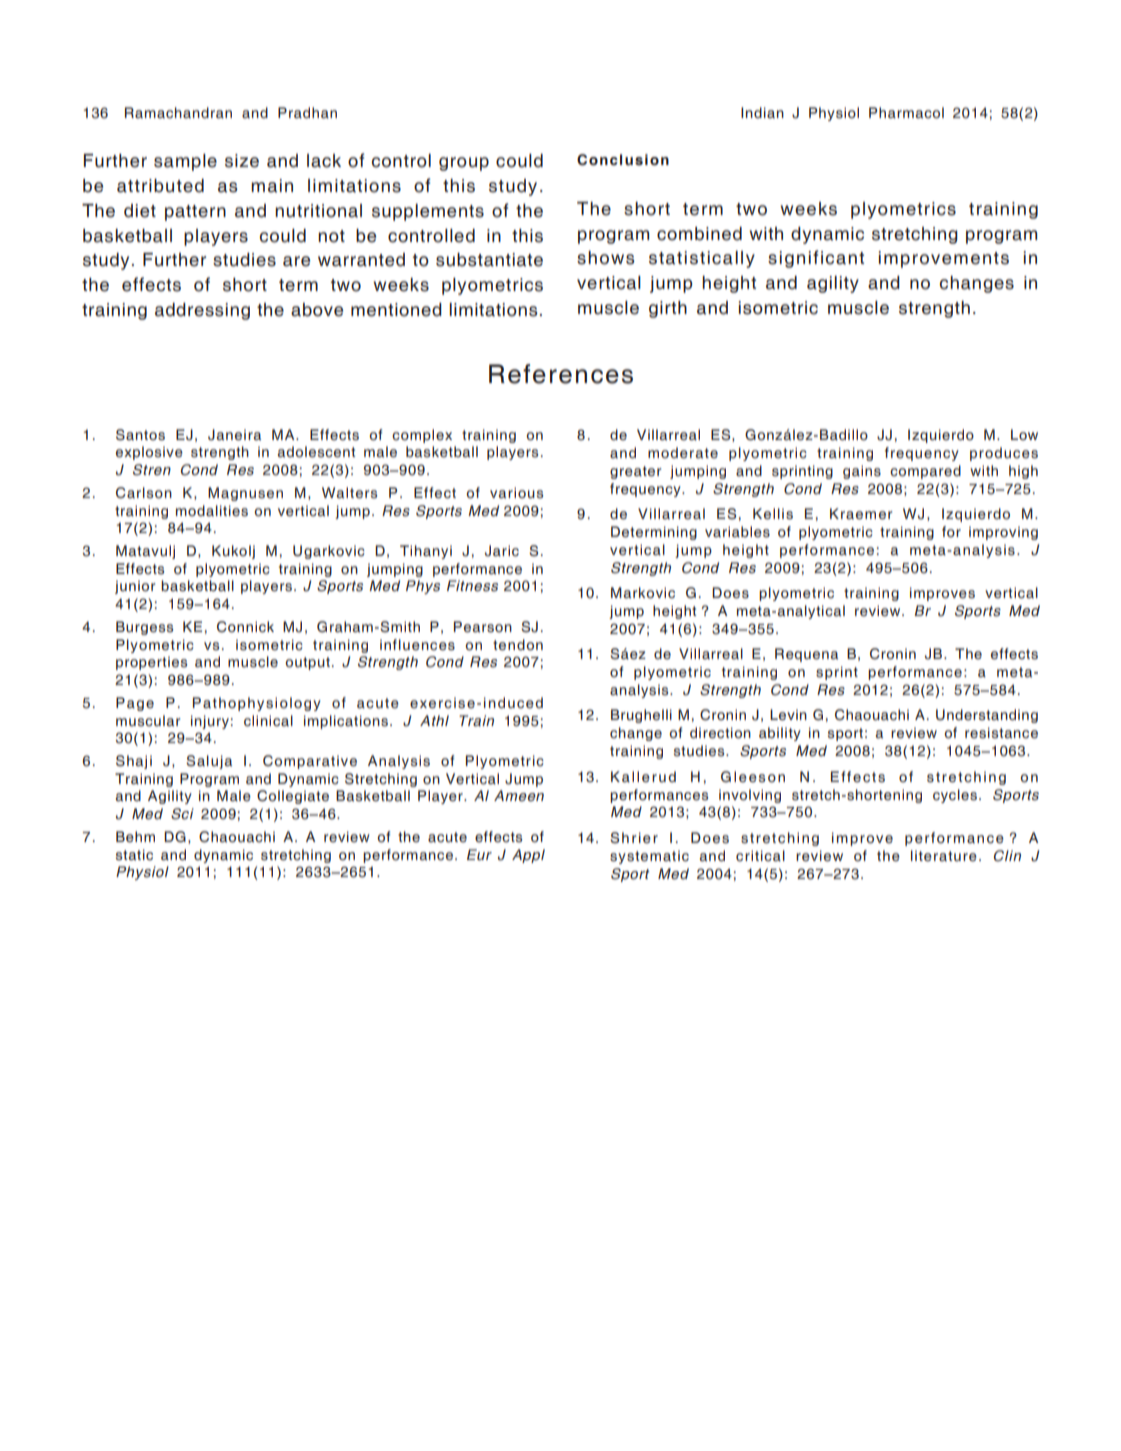 The width and height of the document is (1121, 1451). Describe the element at coordinates (925, 472) in the document. I see `compared` at that location.
